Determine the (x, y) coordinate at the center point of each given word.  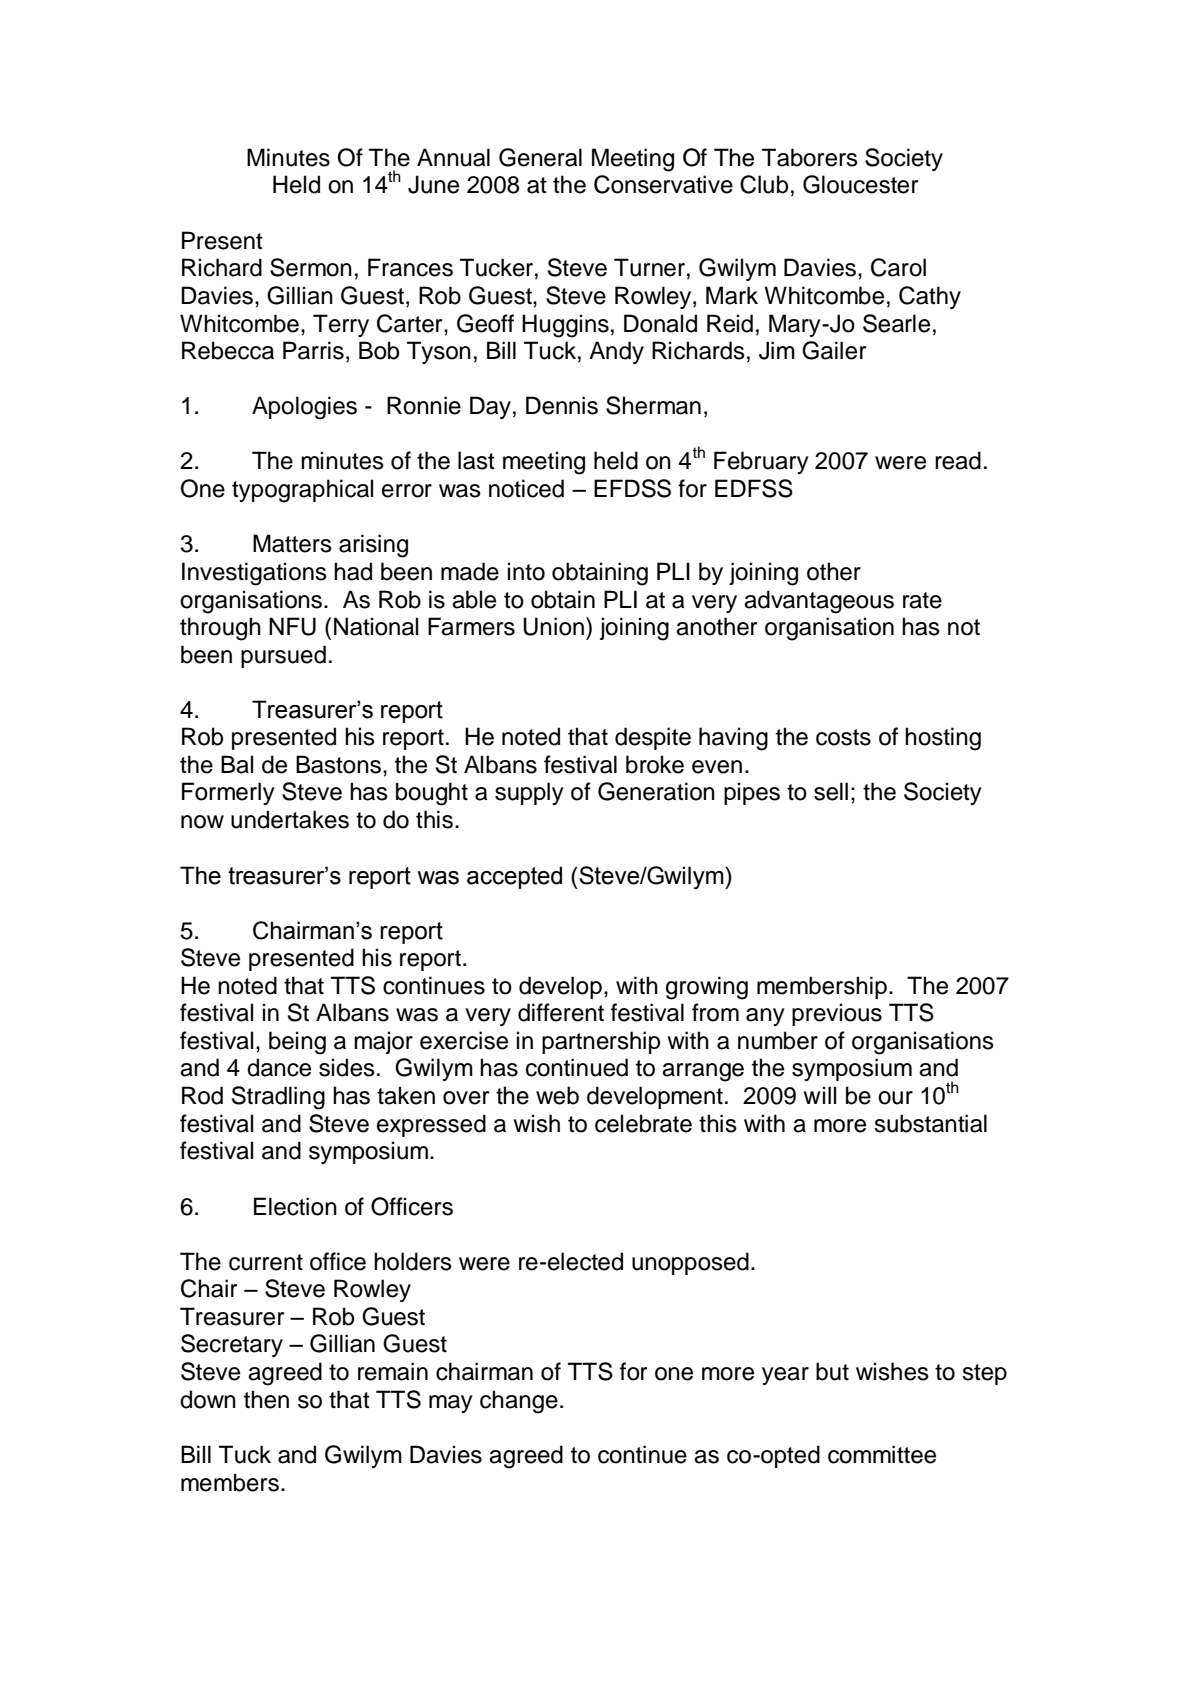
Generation (656, 791)
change (519, 1402)
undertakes (290, 819)
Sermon (311, 267)
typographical (302, 491)
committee (882, 1454)
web (557, 1095)
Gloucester (860, 184)
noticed (526, 488)
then (266, 1399)
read (958, 460)
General (540, 157)
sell (831, 791)
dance (279, 1067)
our (895, 1098)
